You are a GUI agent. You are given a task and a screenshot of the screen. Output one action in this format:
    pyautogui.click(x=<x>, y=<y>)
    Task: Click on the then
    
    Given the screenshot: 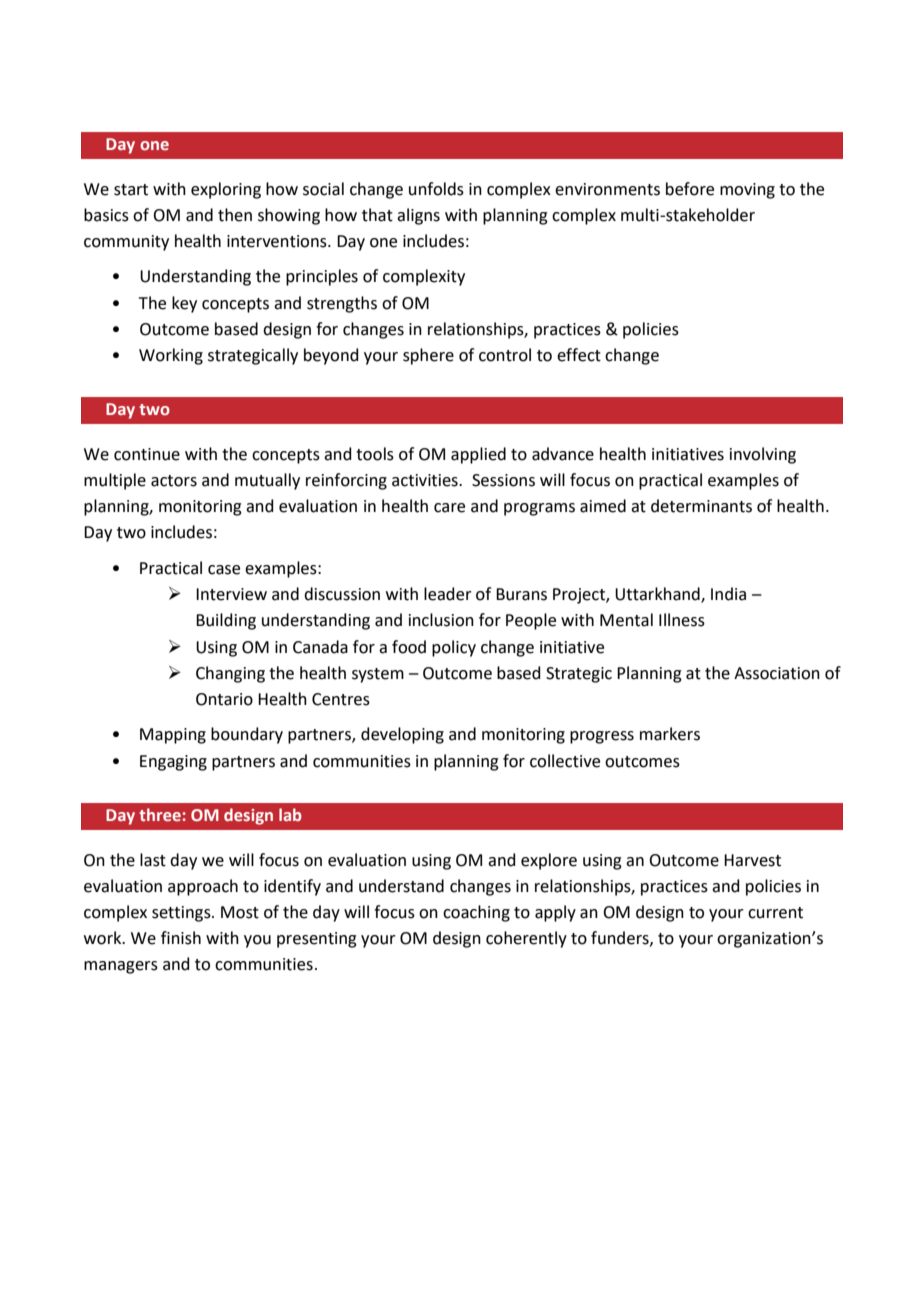 What is the action you would take?
    pyautogui.click(x=235, y=215)
